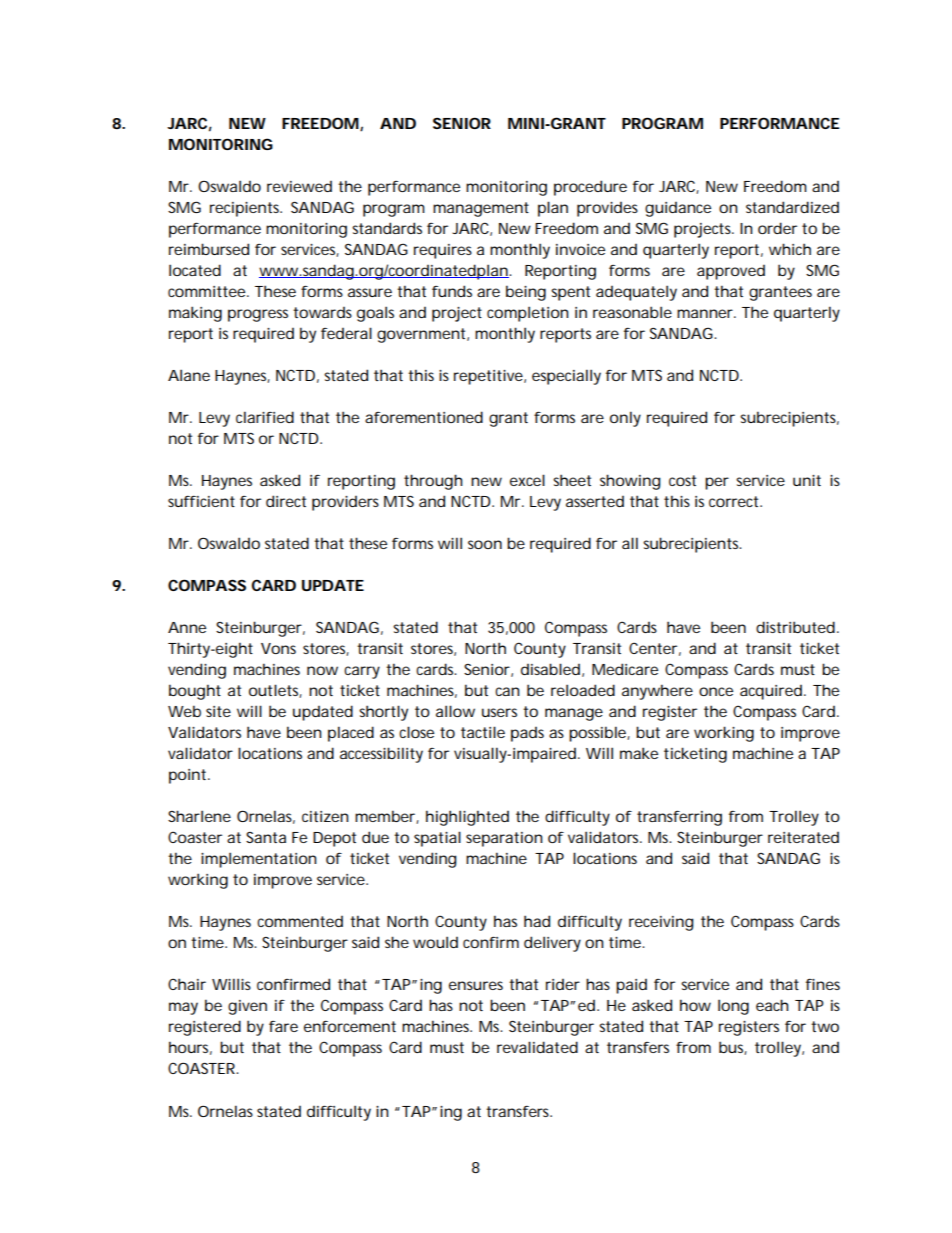 This screenshot has width=952, height=1233. I want to click on order, so click(777, 228).
